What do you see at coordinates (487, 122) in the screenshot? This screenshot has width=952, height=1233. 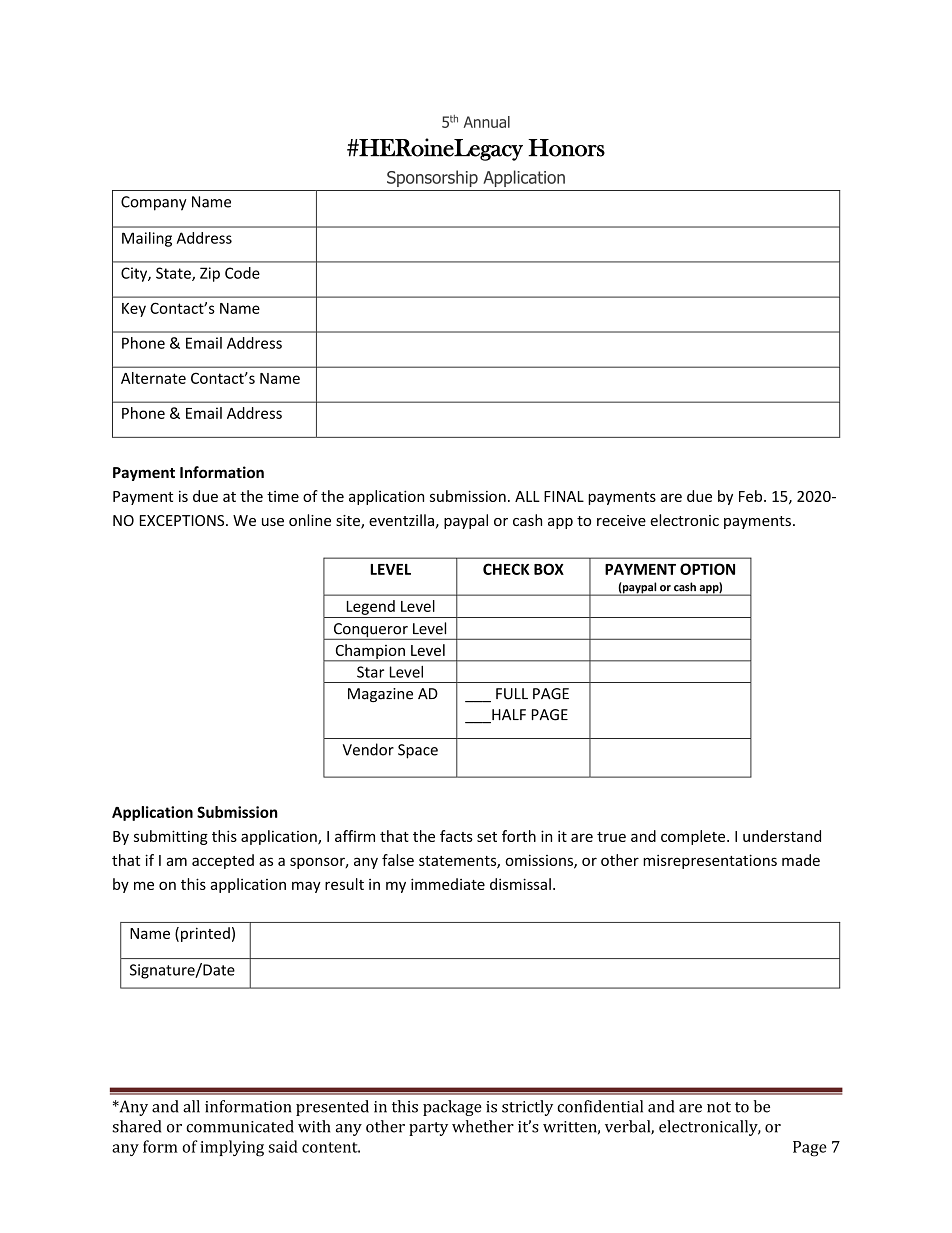 I see `Annual` at bounding box center [487, 122].
